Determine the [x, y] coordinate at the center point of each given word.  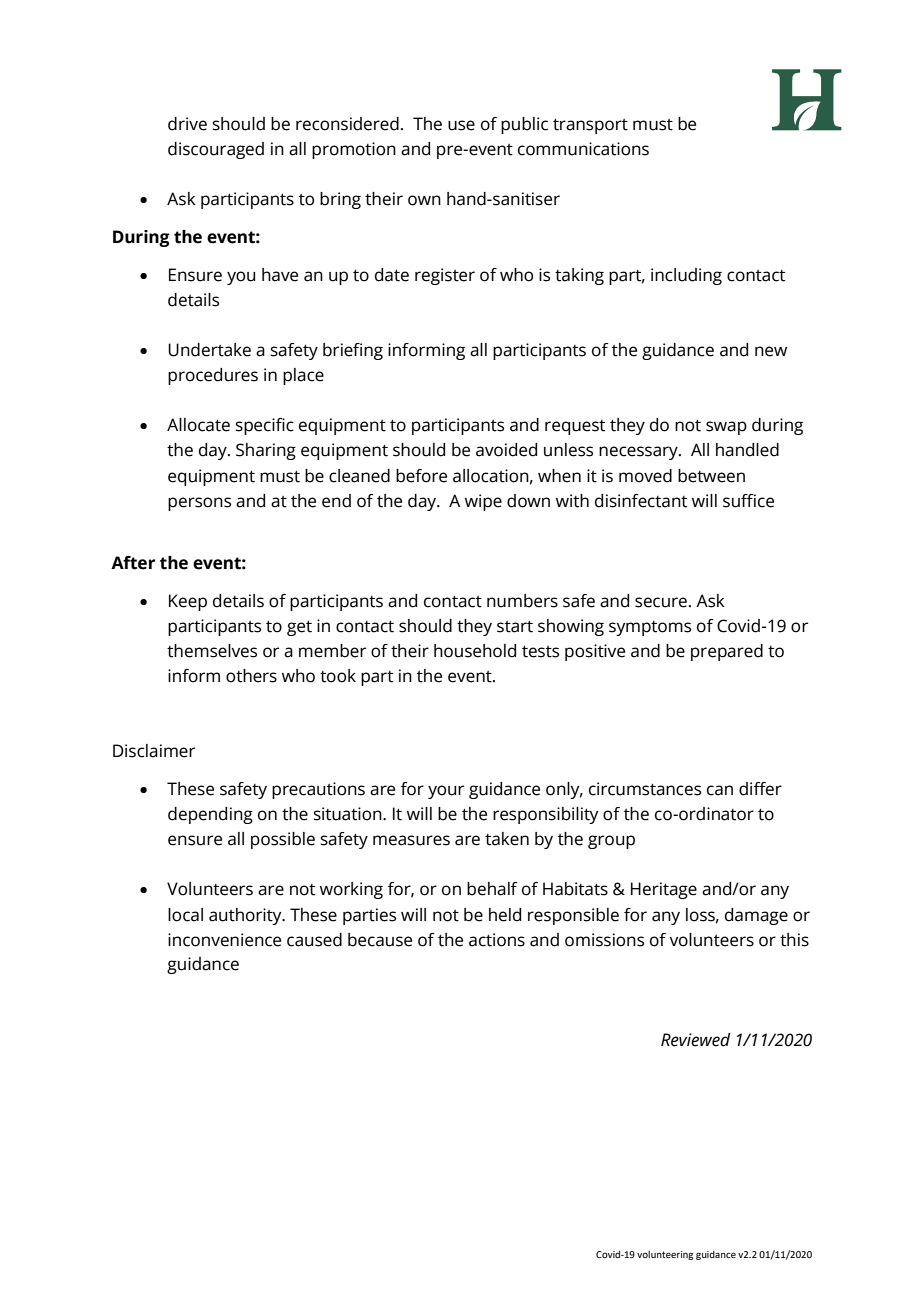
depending [210, 815]
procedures [213, 376]
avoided [506, 450]
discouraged [216, 150]
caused [314, 940]
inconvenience [224, 940]
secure [662, 602]
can [720, 790]
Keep [188, 602]
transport [590, 126]
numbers [522, 601]
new [771, 351]
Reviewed [696, 1040]
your [446, 792]
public [524, 125]
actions [497, 940]
